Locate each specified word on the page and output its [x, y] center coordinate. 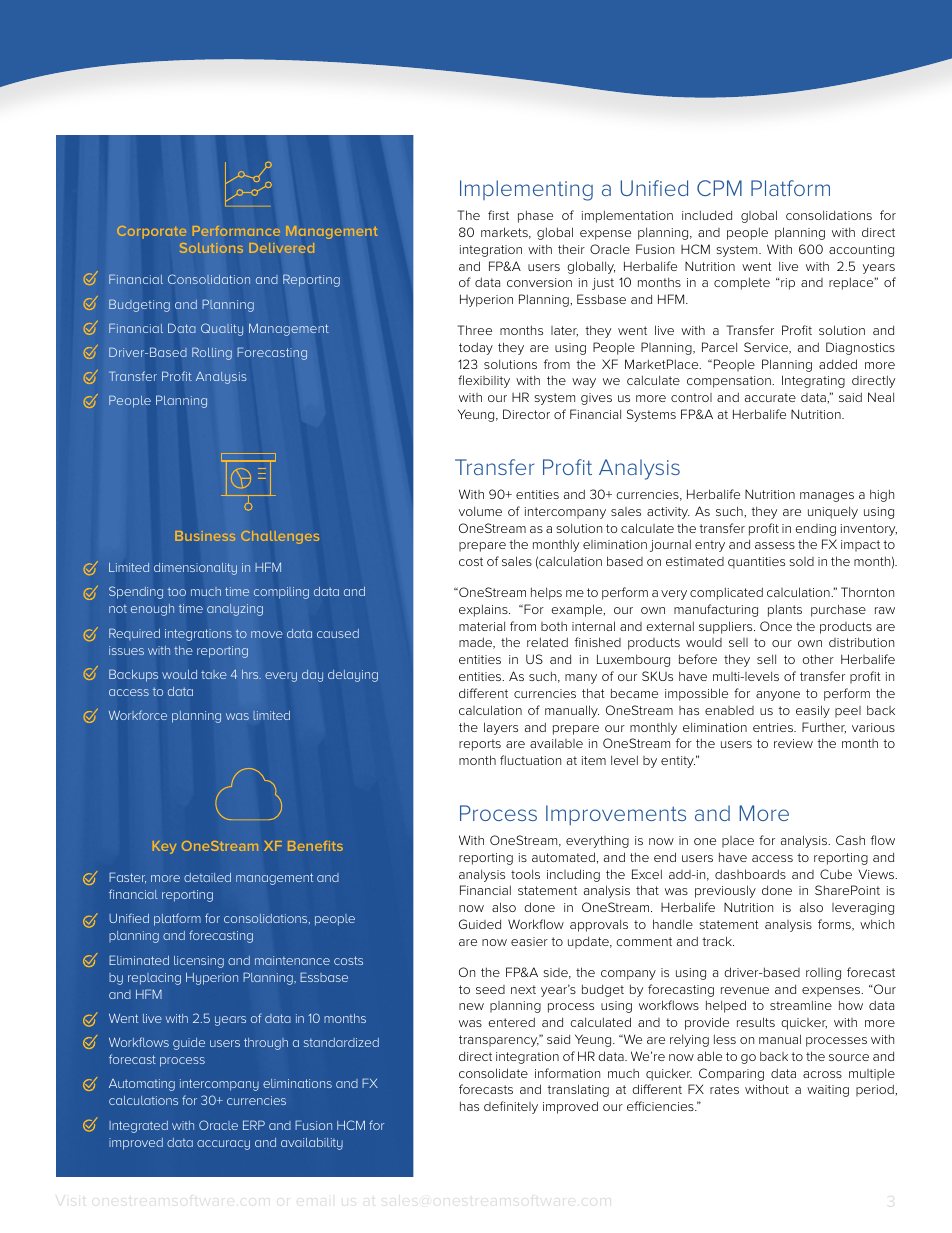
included [707, 215]
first [498, 215]
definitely [511, 1107]
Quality [222, 329]
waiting [828, 1091]
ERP [254, 1125]
